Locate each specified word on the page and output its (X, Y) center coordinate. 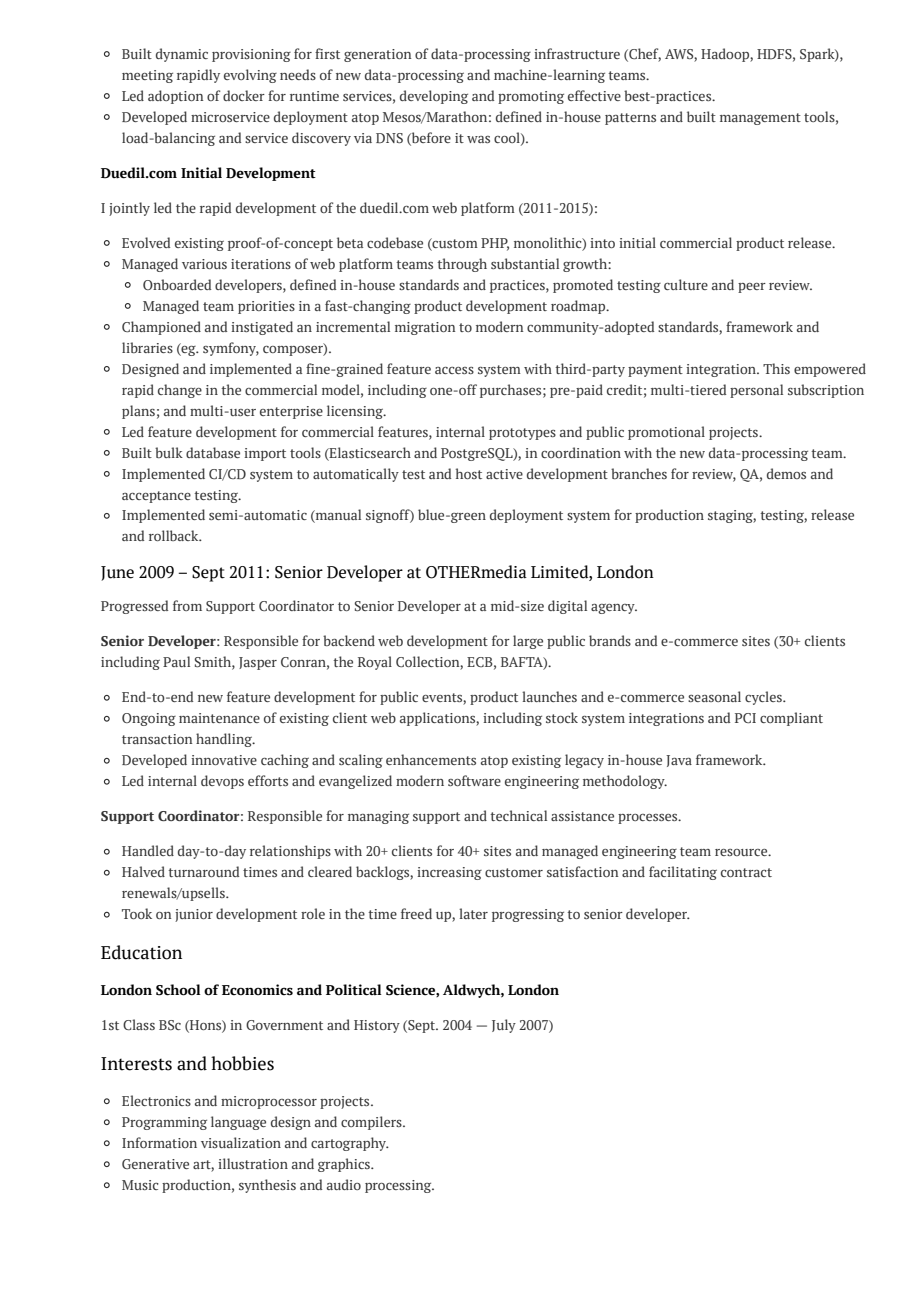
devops (222, 782)
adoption (175, 97)
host (469, 473)
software (474, 780)
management (760, 119)
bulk (169, 452)
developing (434, 97)
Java (679, 761)
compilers (372, 1123)
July (504, 1026)
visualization (241, 1142)
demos (786, 473)
